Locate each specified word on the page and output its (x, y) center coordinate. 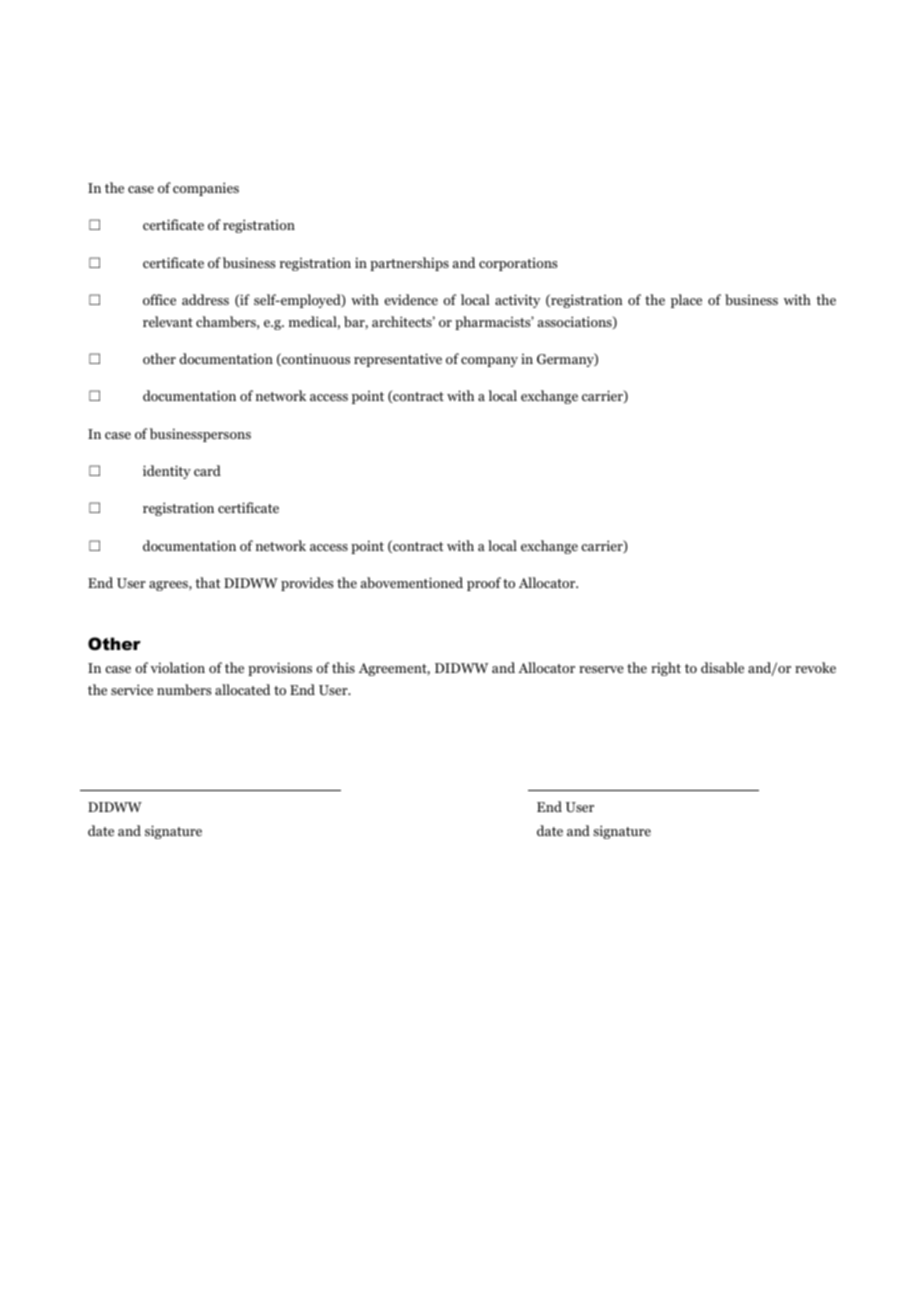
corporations (518, 264)
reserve (601, 669)
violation (177, 667)
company (489, 362)
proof (484, 584)
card (207, 470)
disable (722, 667)
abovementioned (412, 582)
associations (576, 322)
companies (206, 189)
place (686, 301)
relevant (168, 321)
